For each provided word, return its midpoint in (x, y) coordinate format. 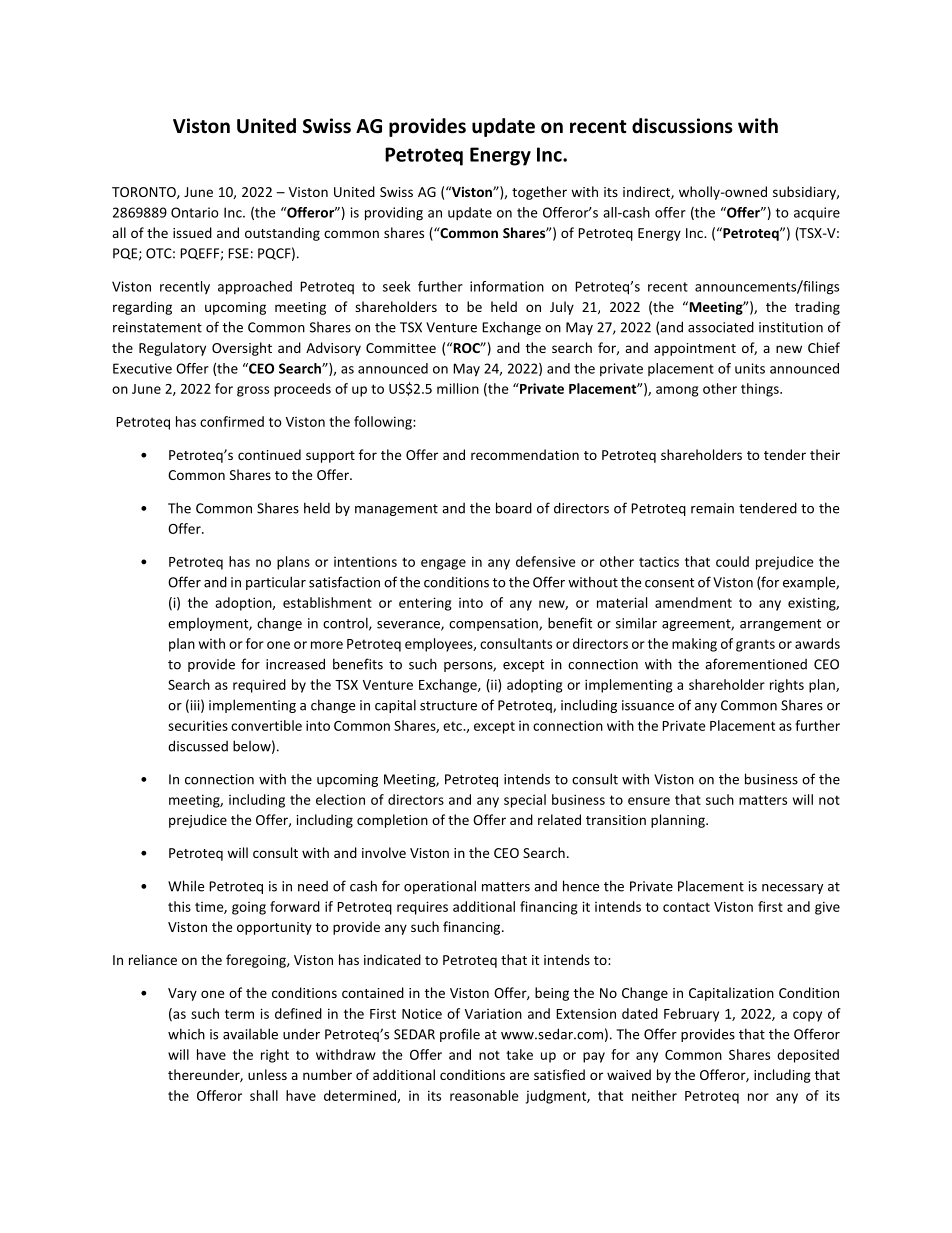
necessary (792, 889)
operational (440, 887)
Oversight (242, 349)
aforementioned (756, 664)
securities (198, 725)
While (186, 886)
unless (267, 1074)
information (507, 286)
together (539, 193)
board (514, 508)
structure (448, 706)
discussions (682, 126)
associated (721, 327)
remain (712, 508)
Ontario (195, 212)
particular (276, 583)
